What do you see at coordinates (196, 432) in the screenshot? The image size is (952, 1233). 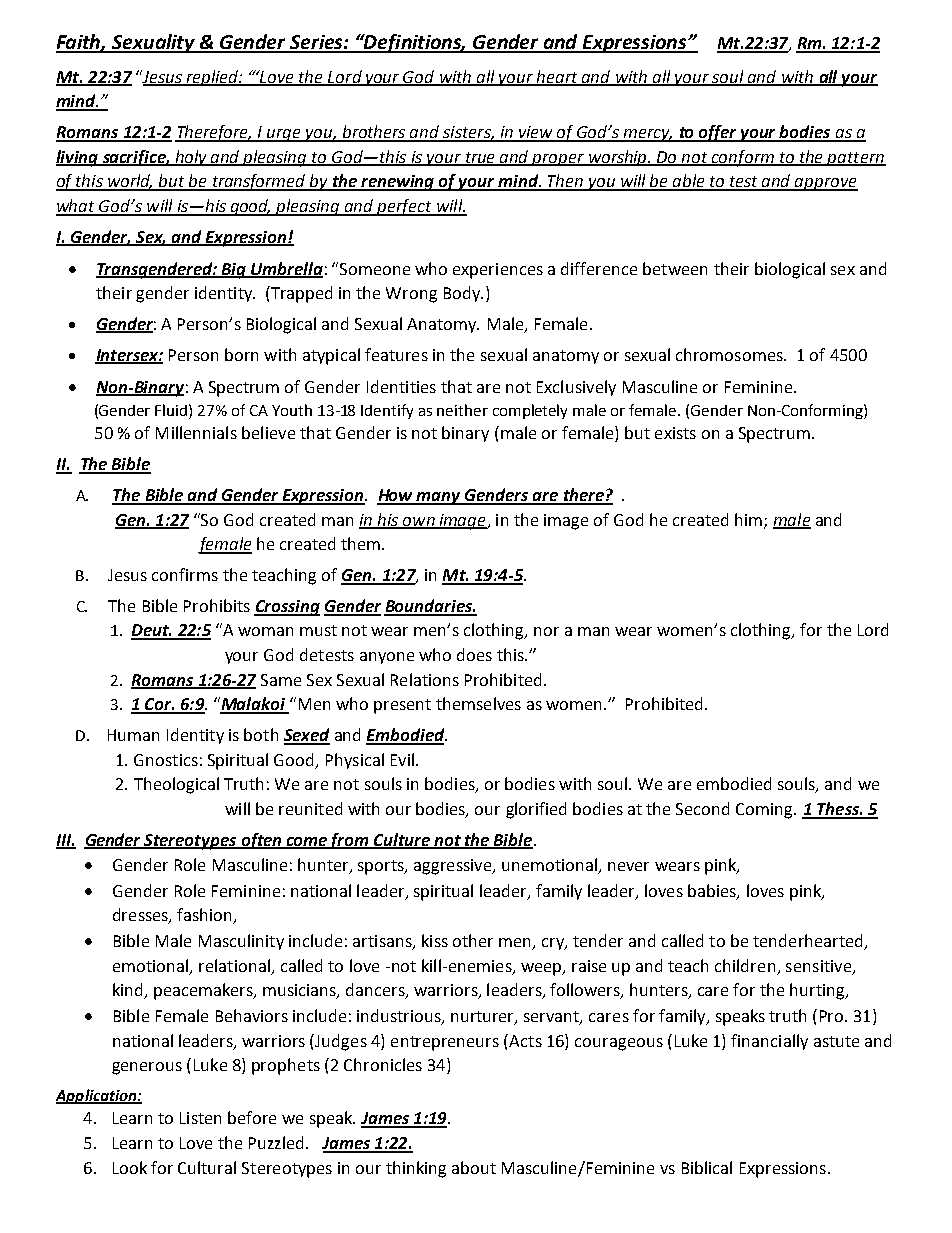 I see `Millennials` at bounding box center [196, 432].
